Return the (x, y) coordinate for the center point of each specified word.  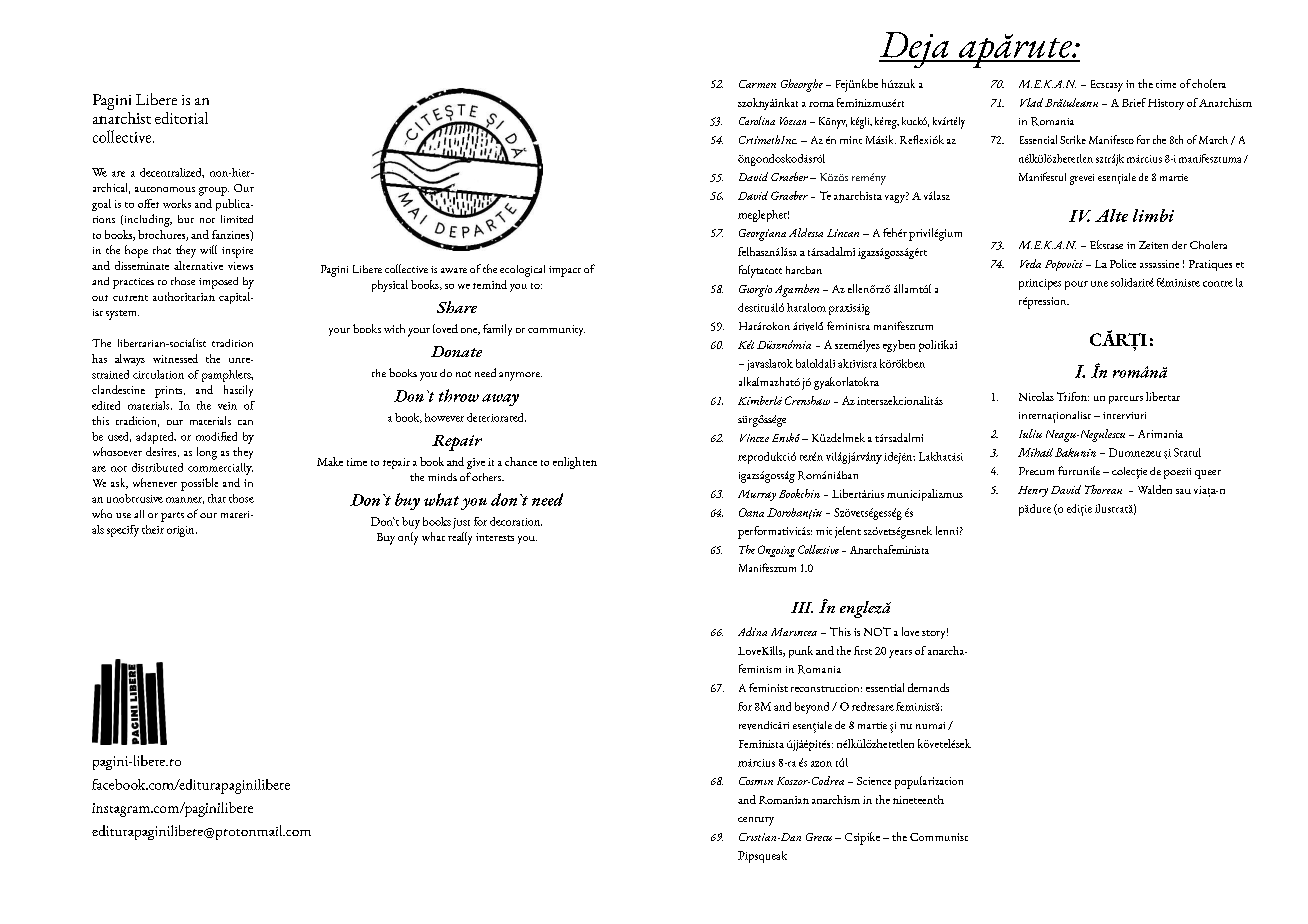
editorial (181, 118)
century (756, 821)
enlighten (575, 463)
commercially (220, 469)
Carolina (757, 120)
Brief (1134, 102)
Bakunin (1075, 452)
